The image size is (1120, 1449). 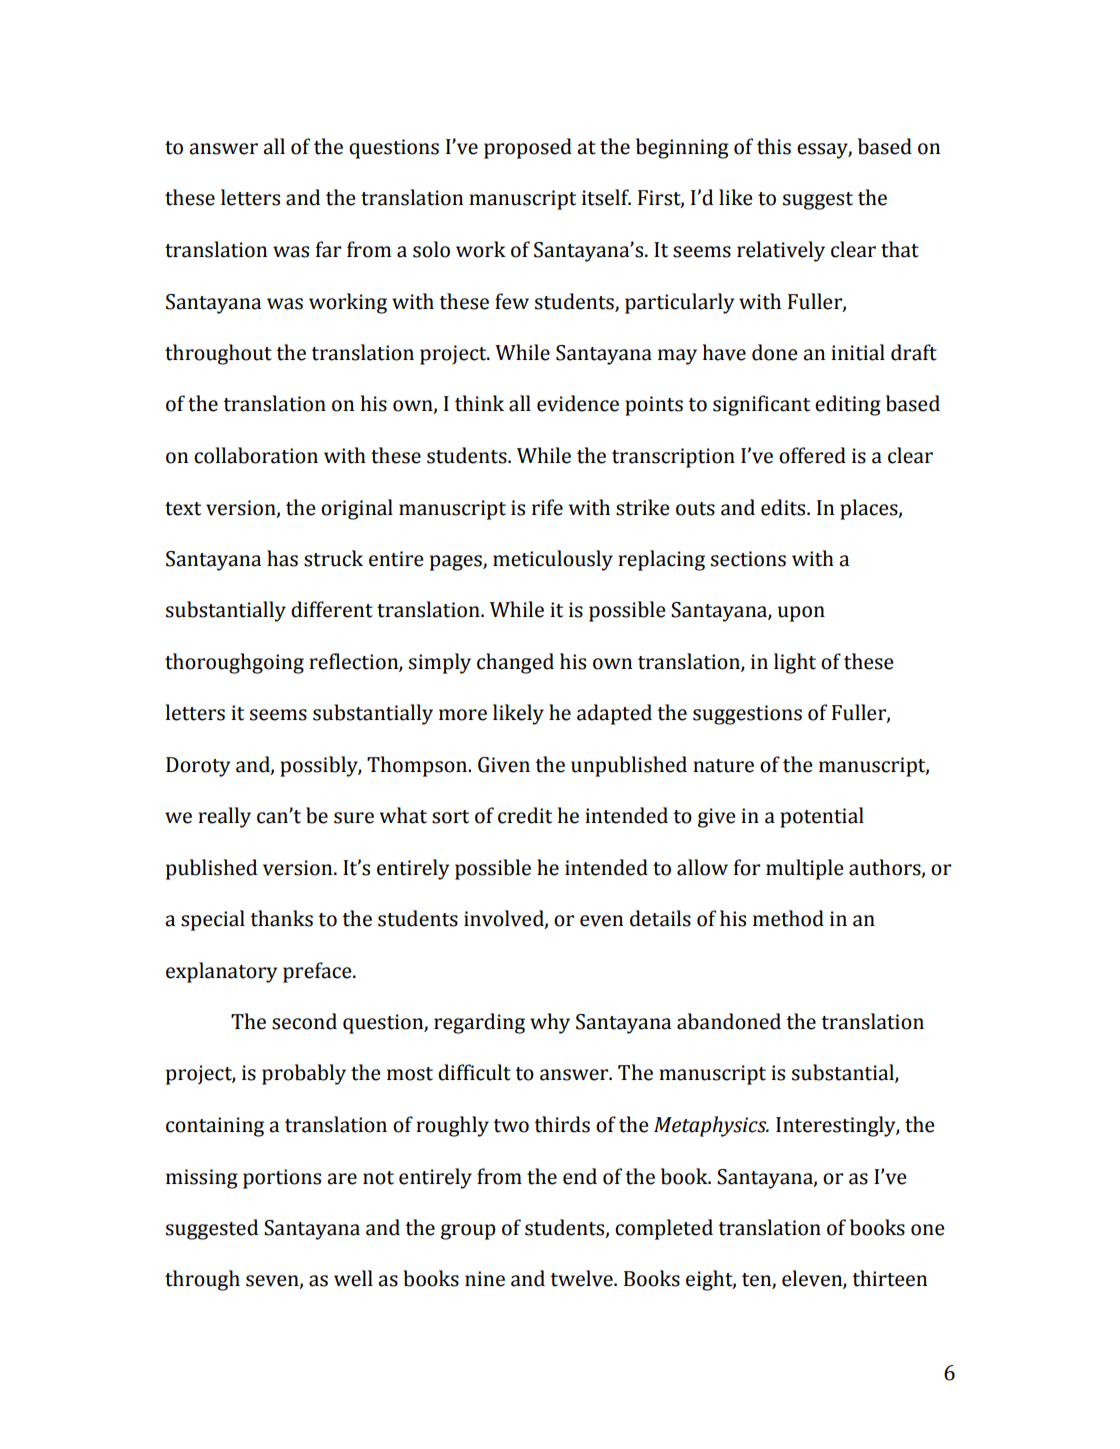 I want to click on far, so click(x=328, y=249).
